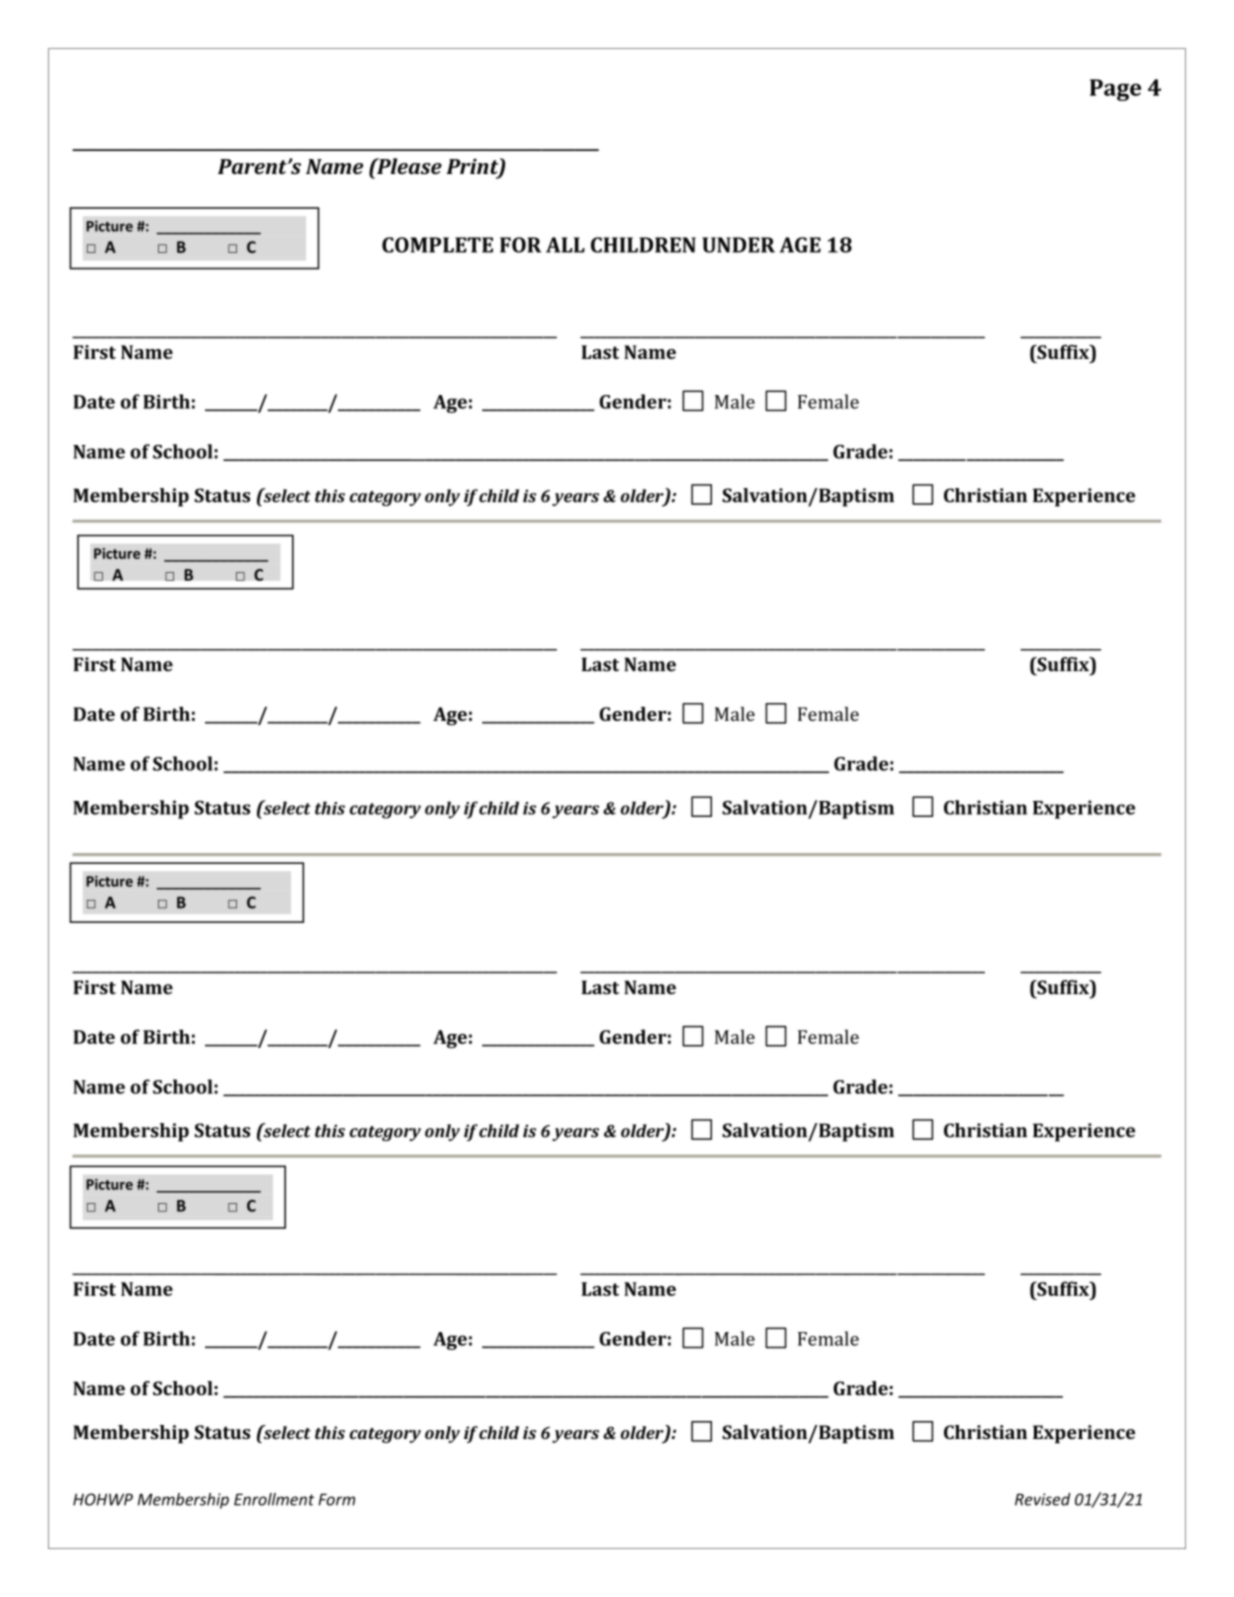  What do you see at coordinates (274, 1499) in the document?
I see `Enrollment` at bounding box center [274, 1499].
